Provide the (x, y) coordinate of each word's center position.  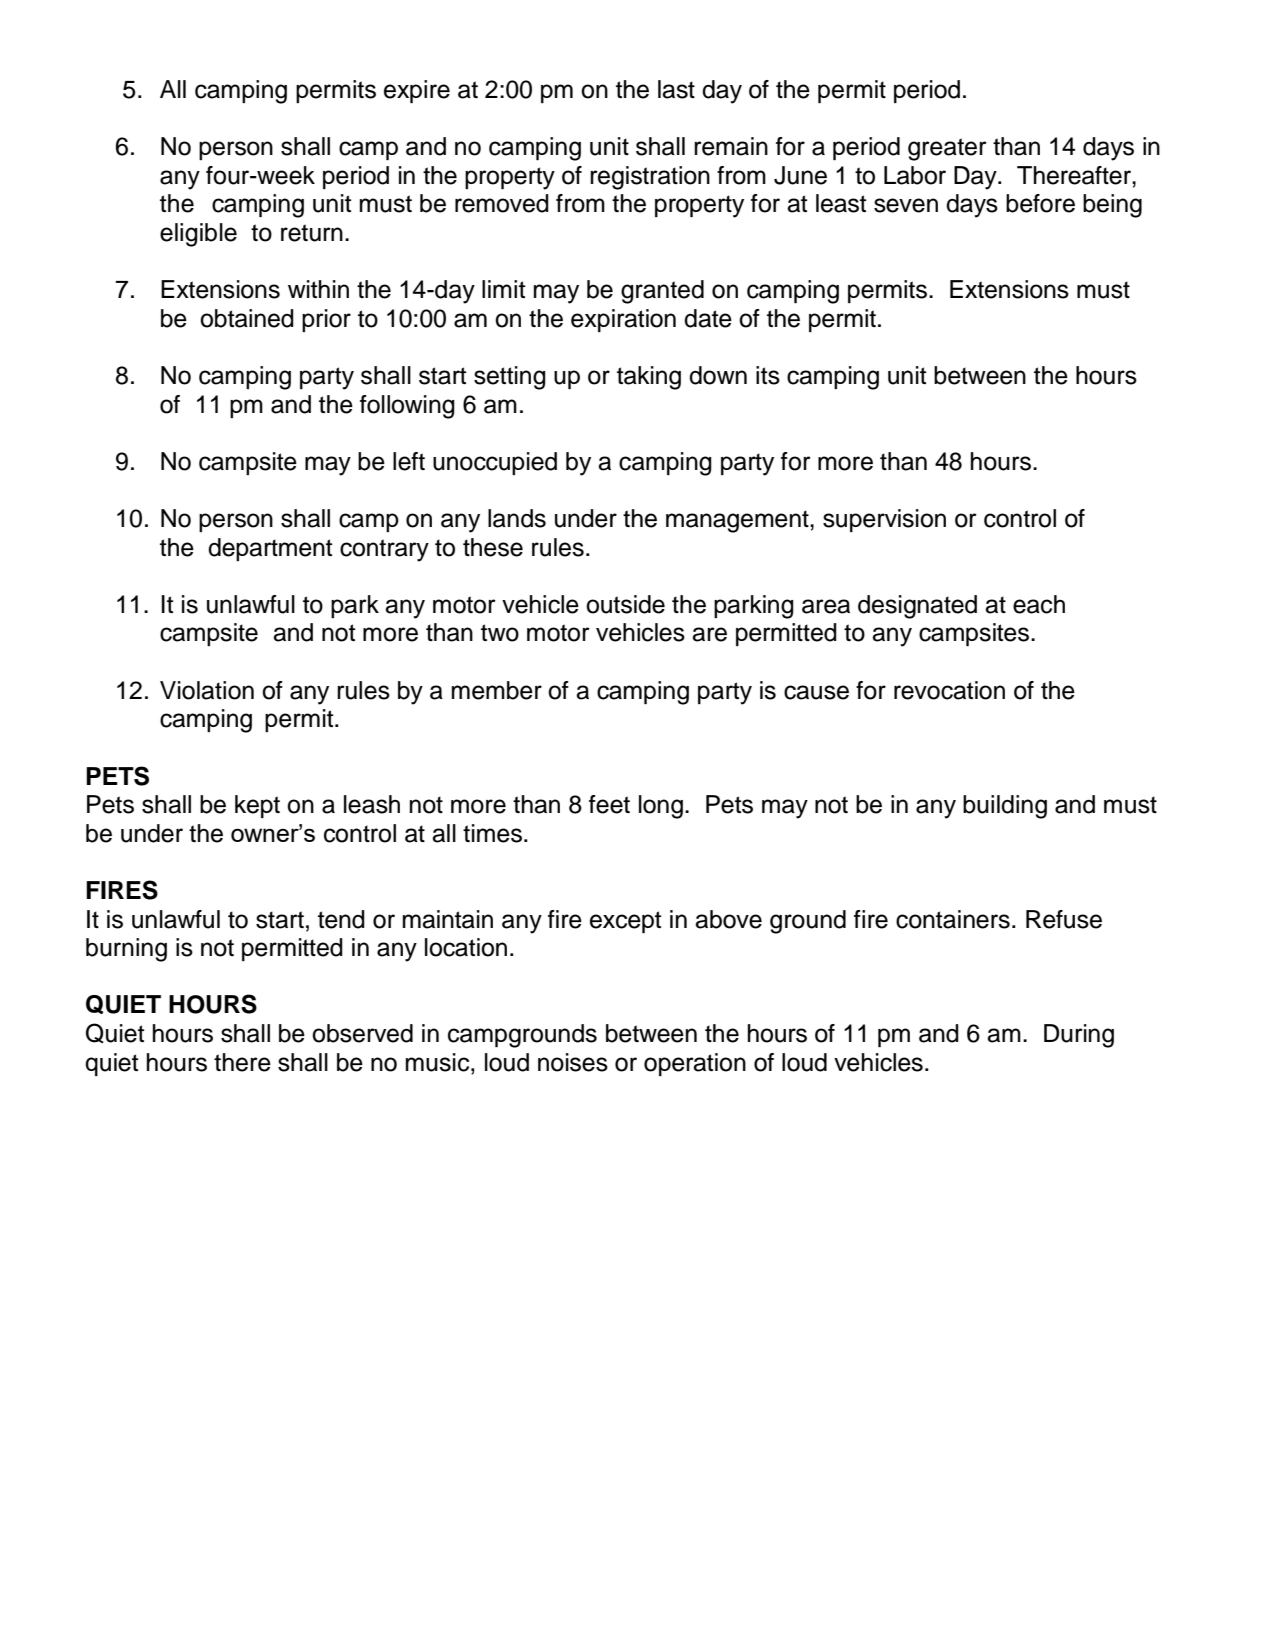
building (1005, 807)
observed (362, 1033)
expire (417, 91)
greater (947, 149)
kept (257, 806)
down (718, 375)
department (270, 549)
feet (609, 804)
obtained (247, 318)
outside (625, 604)
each (1039, 604)
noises (573, 1062)
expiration (623, 320)
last (676, 89)
